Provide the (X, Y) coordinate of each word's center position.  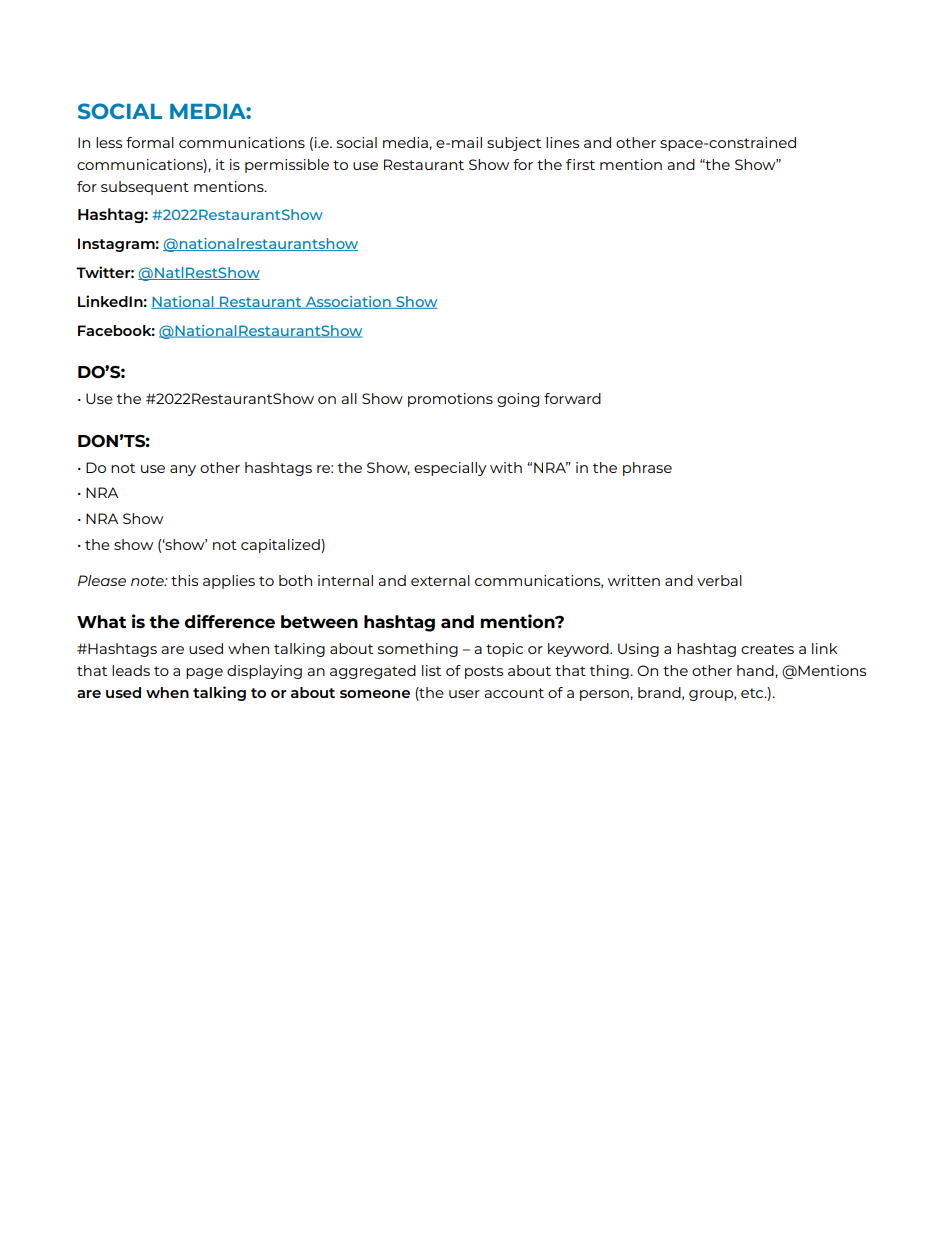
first (580, 164)
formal (150, 142)
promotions (450, 400)
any (183, 470)
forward (572, 398)
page (204, 673)
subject (514, 144)
